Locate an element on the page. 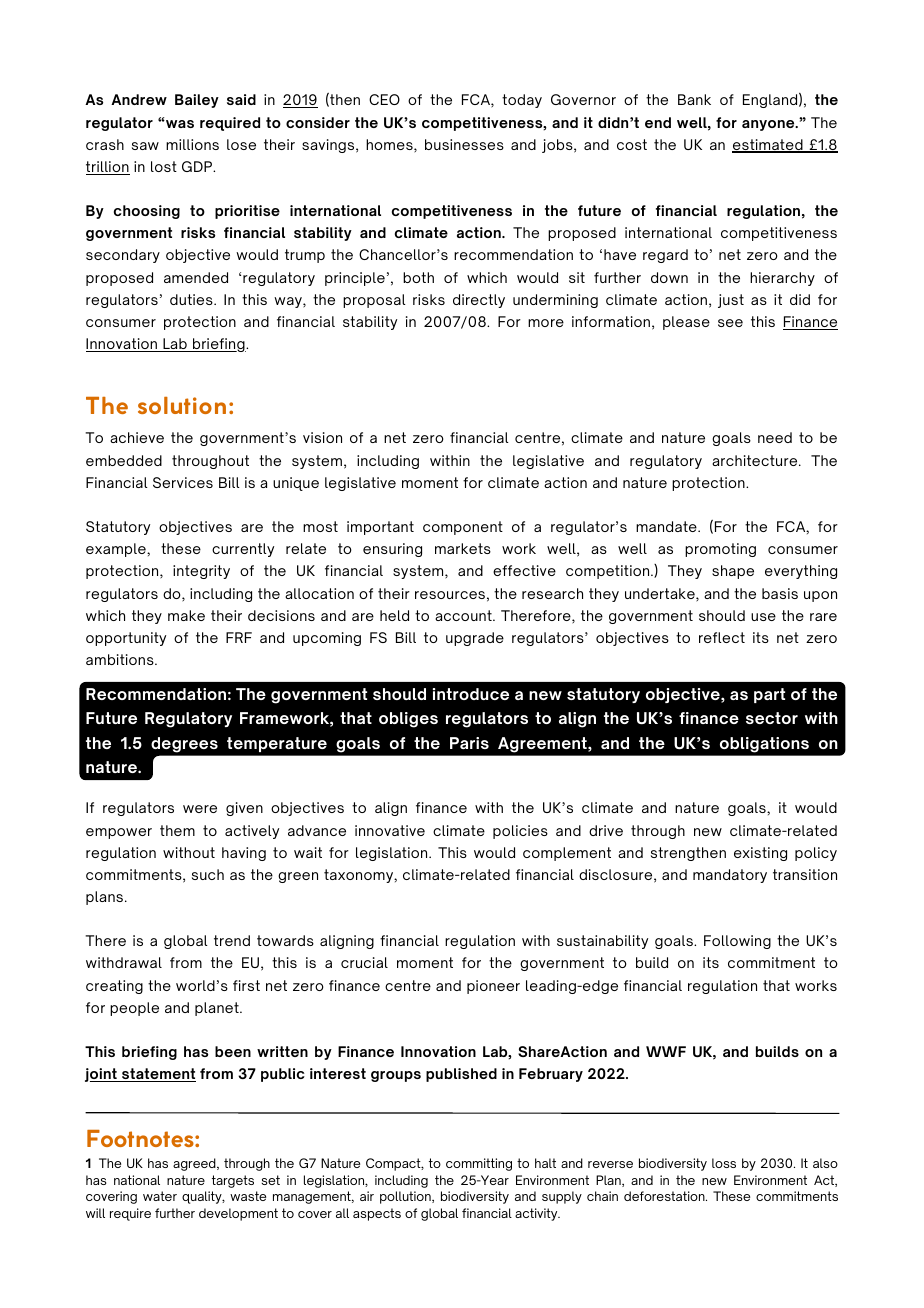  component is located at coordinates (463, 528).
